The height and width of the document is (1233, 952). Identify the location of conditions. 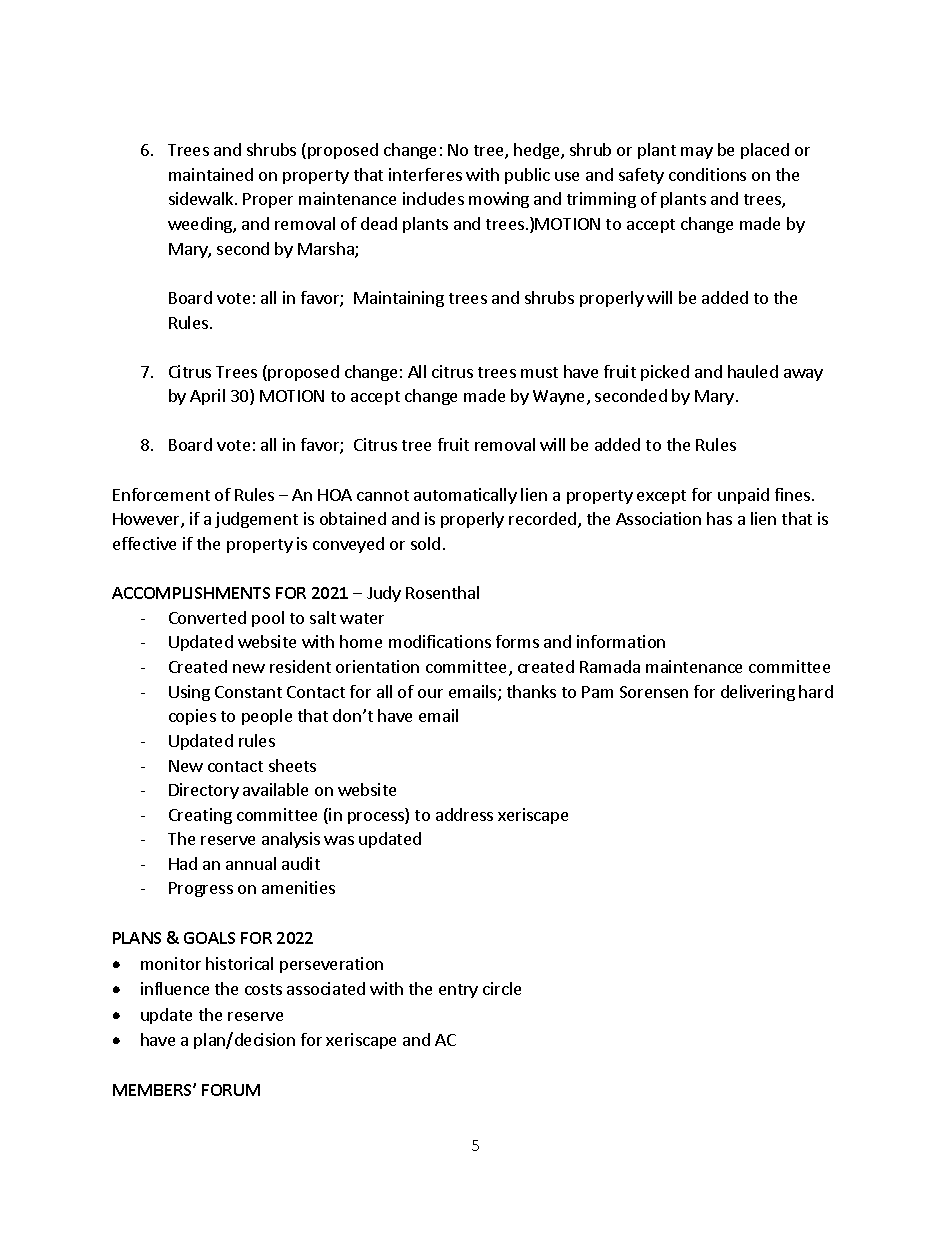
(707, 174).
